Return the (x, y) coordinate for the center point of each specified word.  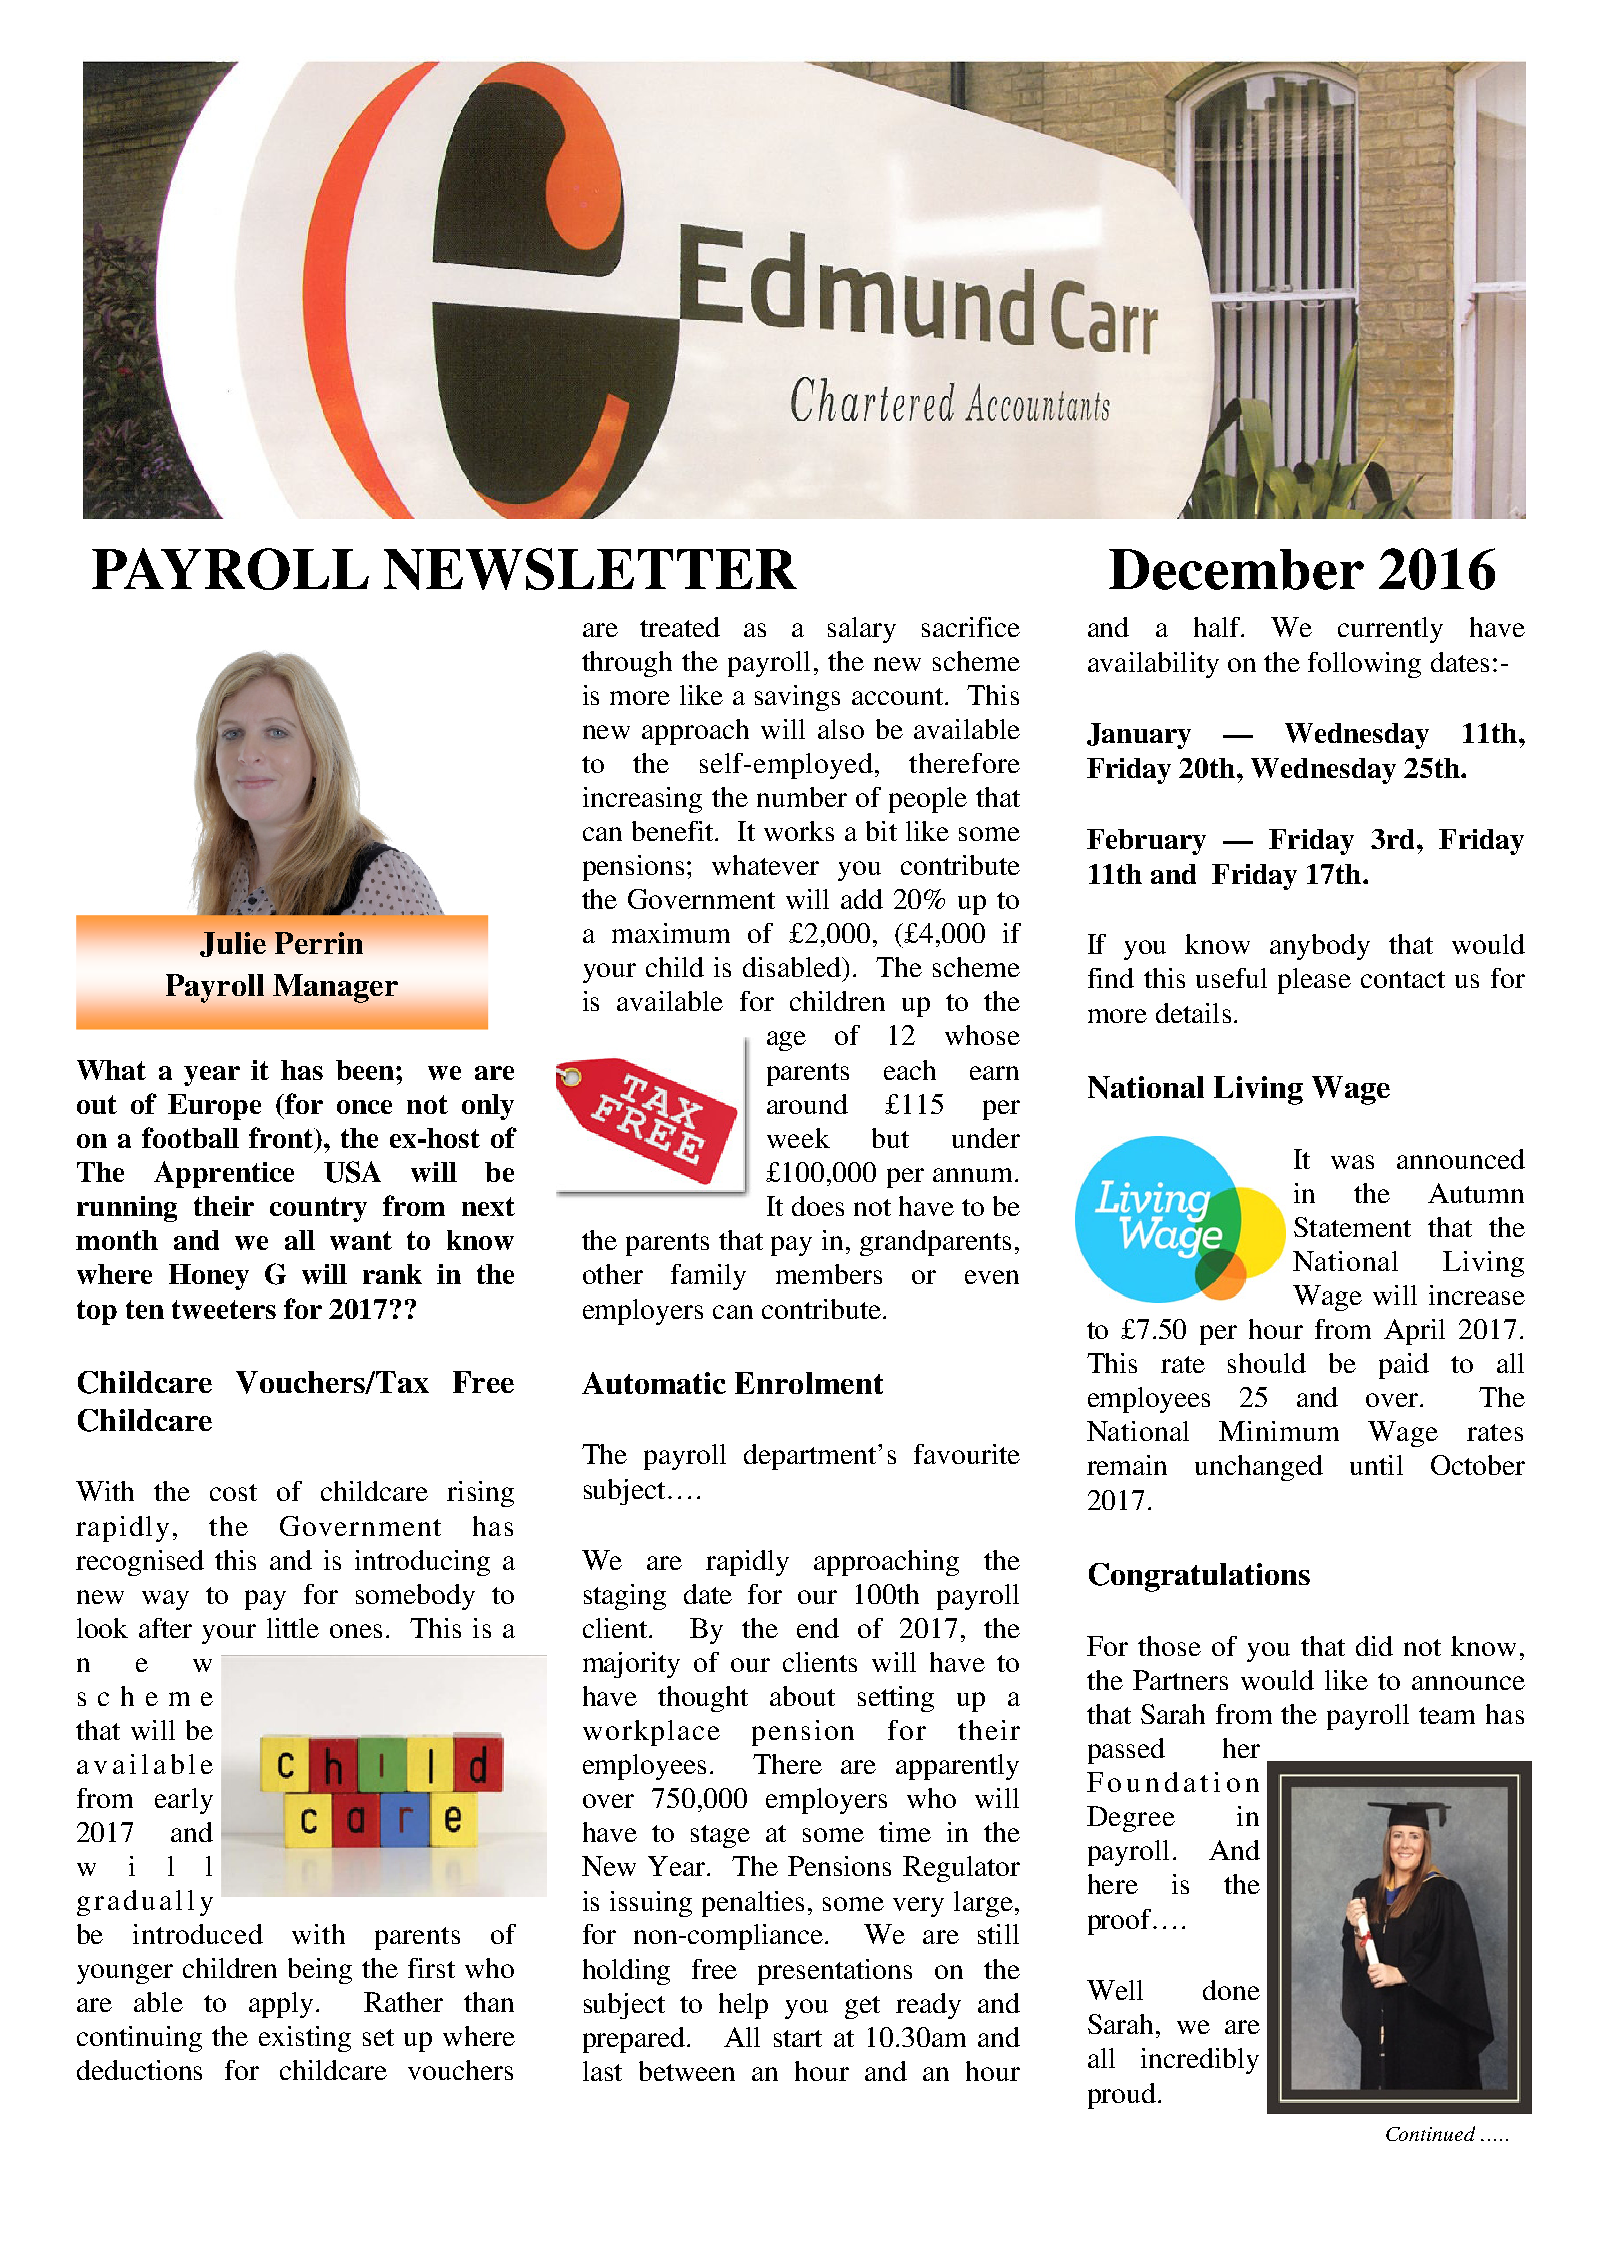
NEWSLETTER (590, 569)
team (1447, 1715)
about (802, 1696)
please (1314, 981)
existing (305, 2039)
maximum (671, 933)
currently (1390, 630)
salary (862, 630)
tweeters (224, 1309)
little (293, 1628)
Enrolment (809, 1383)
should (1267, 1363)
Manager (335, 988)
